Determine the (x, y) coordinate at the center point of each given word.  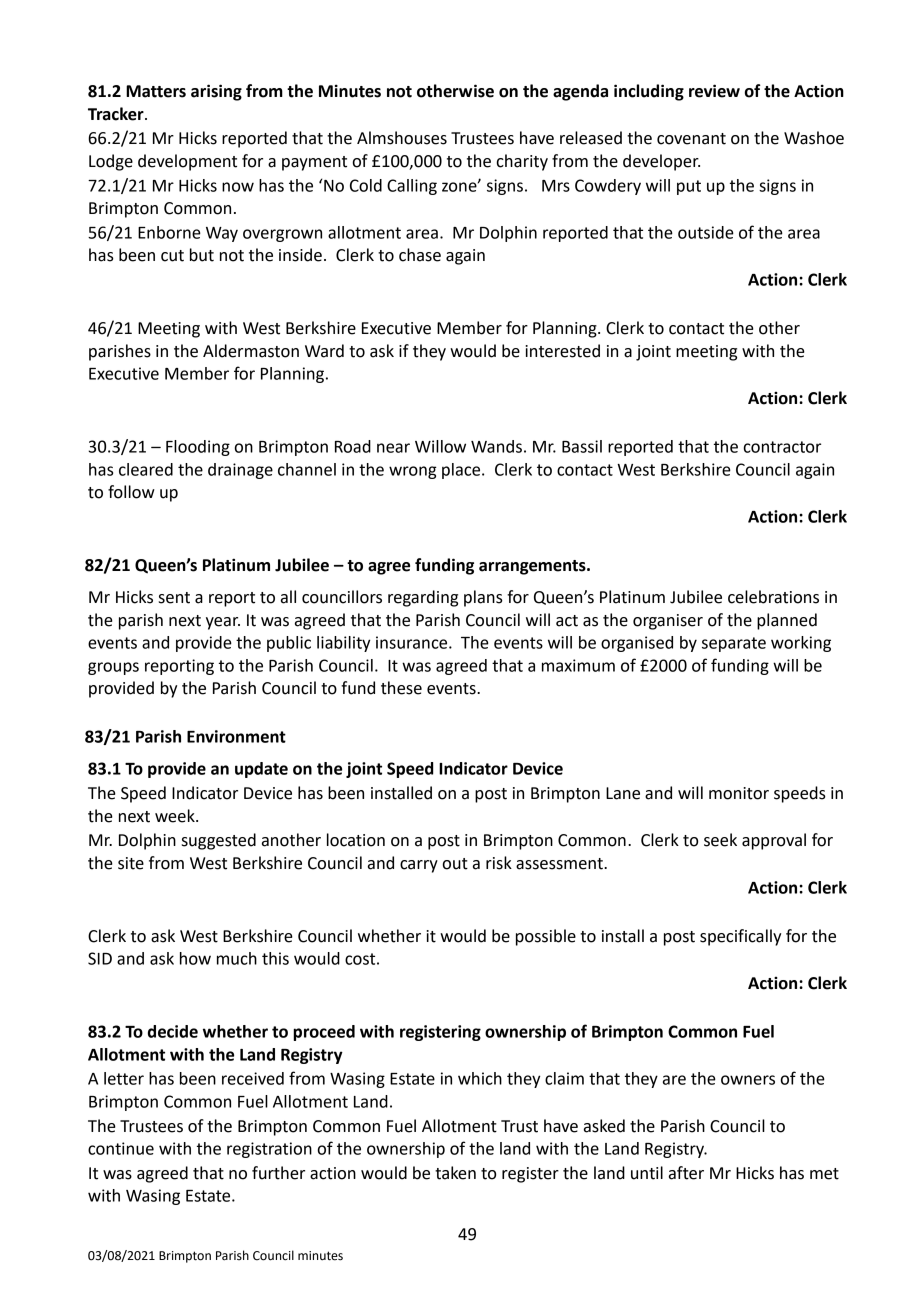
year (223, 623)
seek (720, 840)
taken (455, 1173)
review (714, 91)
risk (499, 863)
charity (522, 162)
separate (734, 644)
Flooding (198, 448)
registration (269, 1150)
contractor (782, 447)
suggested (219, 841)
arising (216, 92)
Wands (496, 446)
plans (483, 598)
